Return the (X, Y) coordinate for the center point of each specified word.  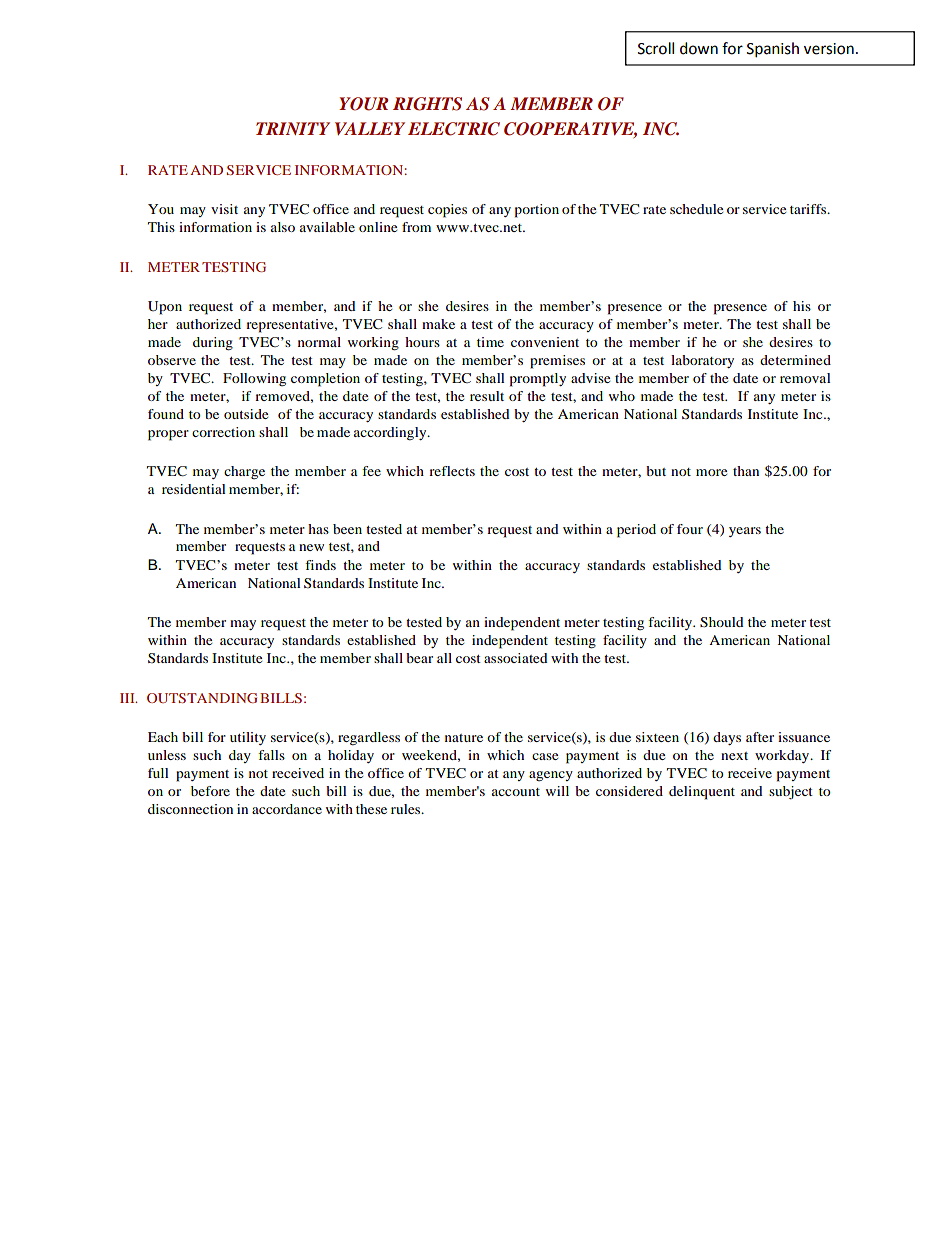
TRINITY (293, 128)
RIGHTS (427, 104)
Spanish (773, 50)
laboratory (702, 361)
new (311, 547)
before (210, 791)
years (745, 532)
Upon (165, 308)
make (438, 324)
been (347, 529)
